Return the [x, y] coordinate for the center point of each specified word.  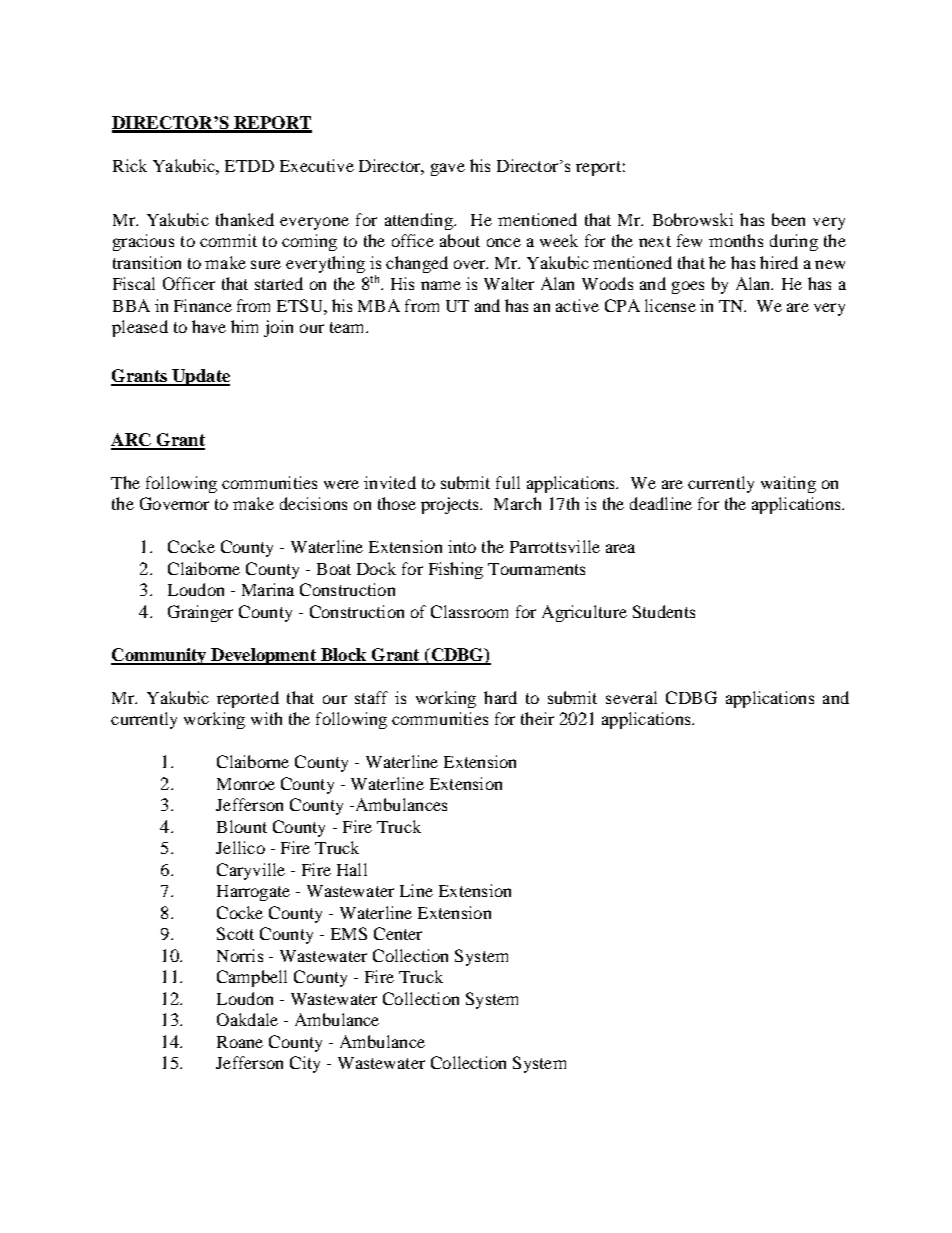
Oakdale [247, 1019]
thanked [245, 219]
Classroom [469, 611]
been [788, 219]
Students [664, 611]
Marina [268, 589]
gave [448, 169]
